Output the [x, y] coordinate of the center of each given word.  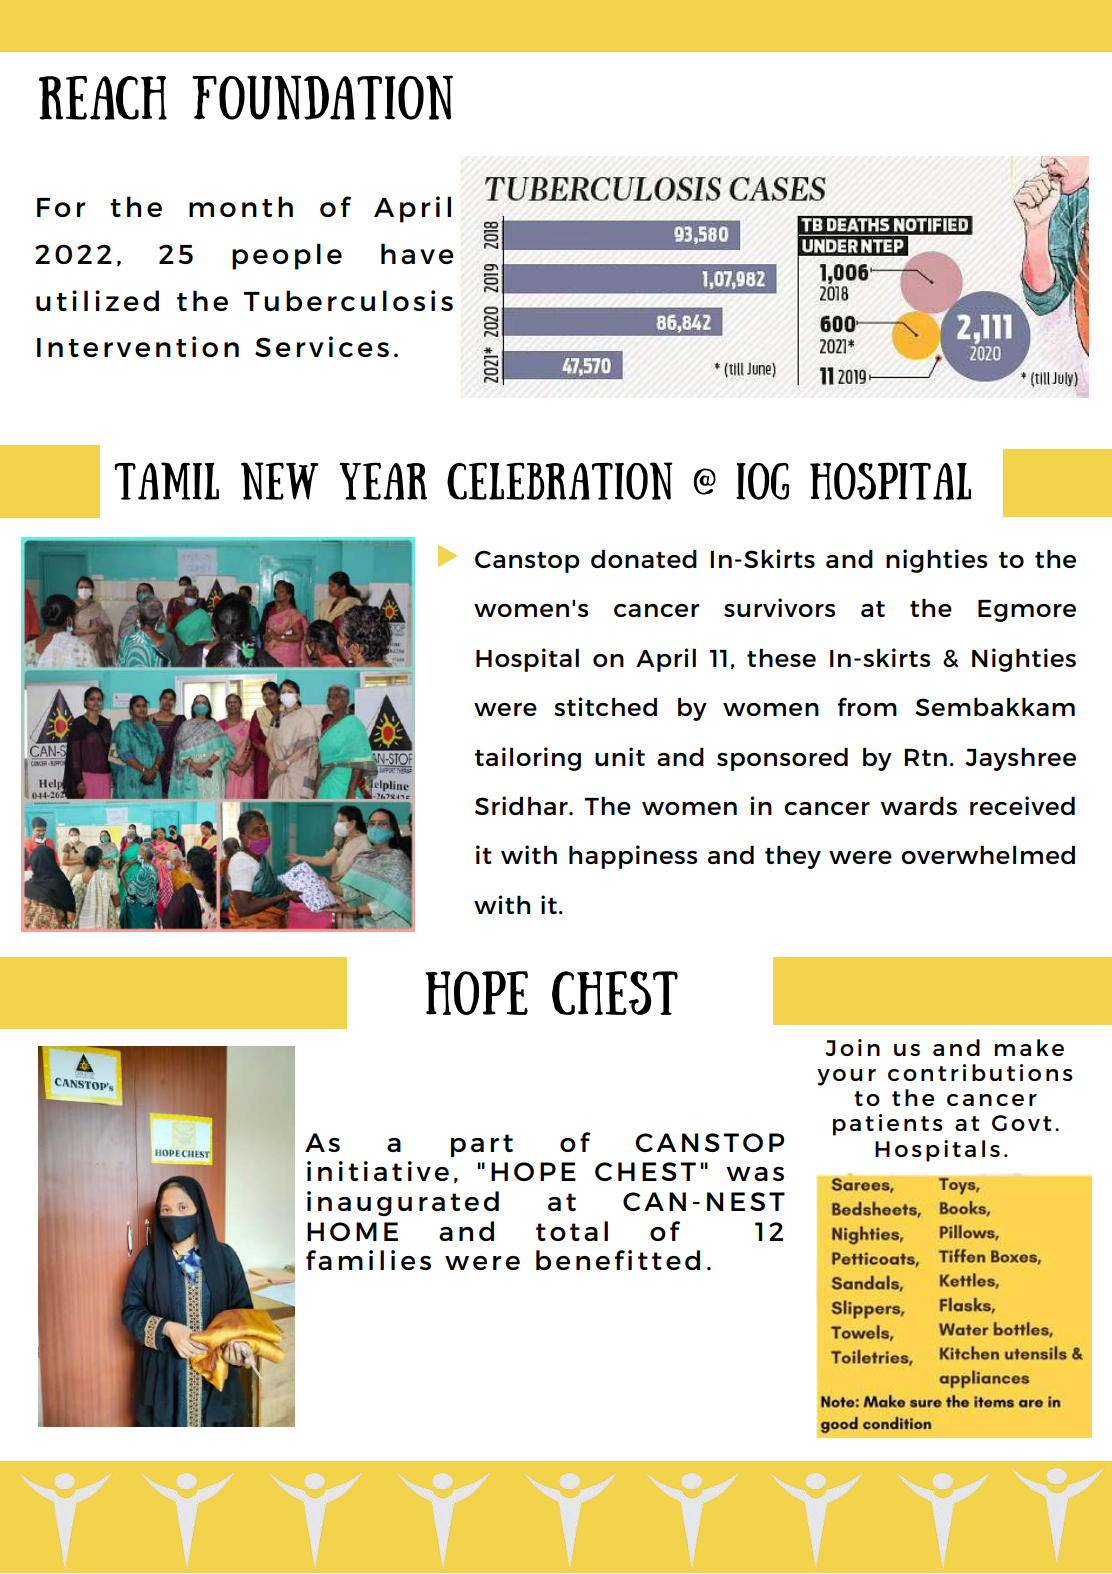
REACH [103, 98]
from [867, 706]
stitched [605, 706]
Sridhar [522, 805]
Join [852, 1047]
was [755, 1174]
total [572, 1231]
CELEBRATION [560, 481]
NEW [280, 481]
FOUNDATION [322, 97]
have [417, 253]
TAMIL [167, 481]
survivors [779, 607]
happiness [633, 857]
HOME [352, 1231]
